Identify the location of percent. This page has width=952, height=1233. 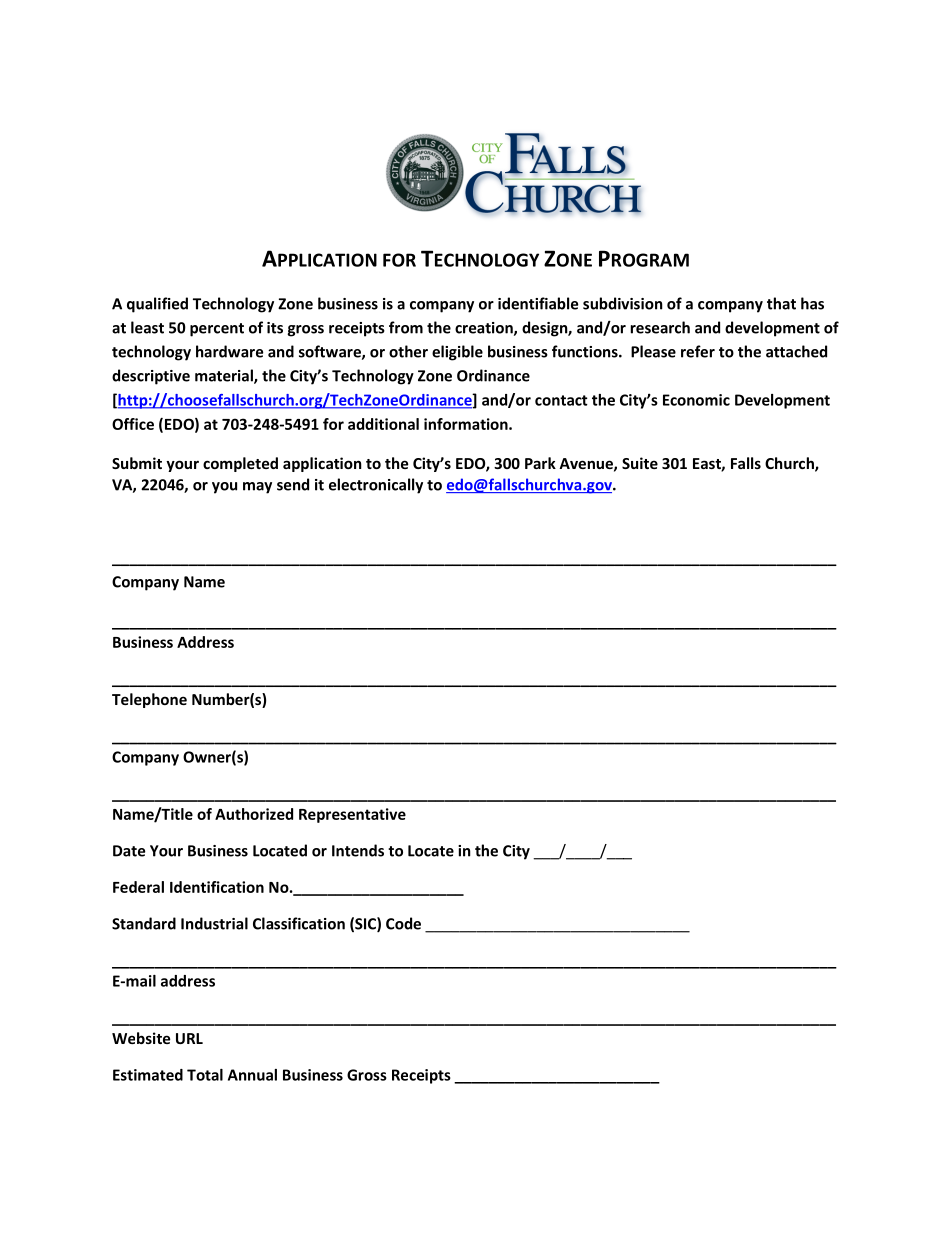
(217, 330).
